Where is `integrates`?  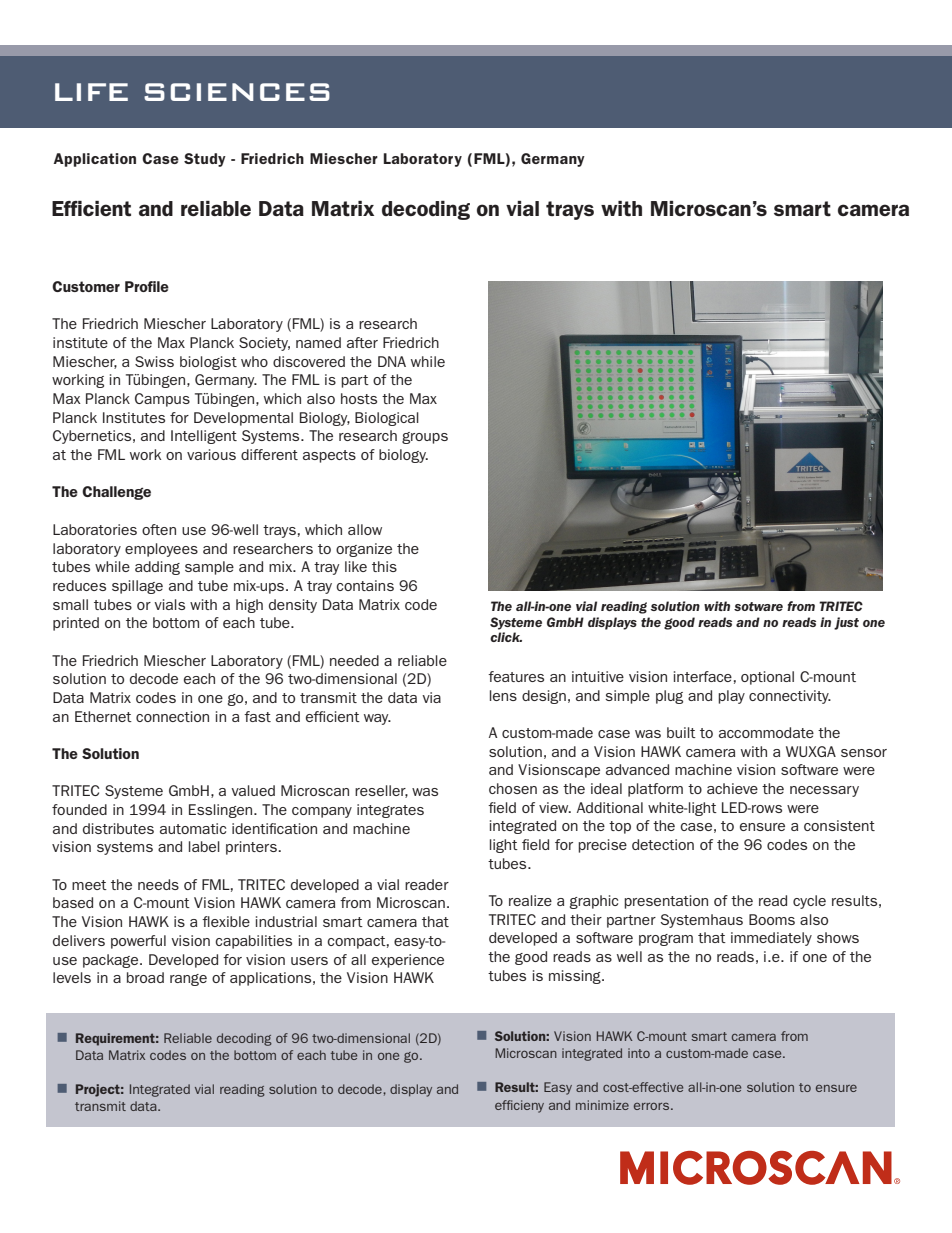 integrates is located at coordinates (390, 811).
